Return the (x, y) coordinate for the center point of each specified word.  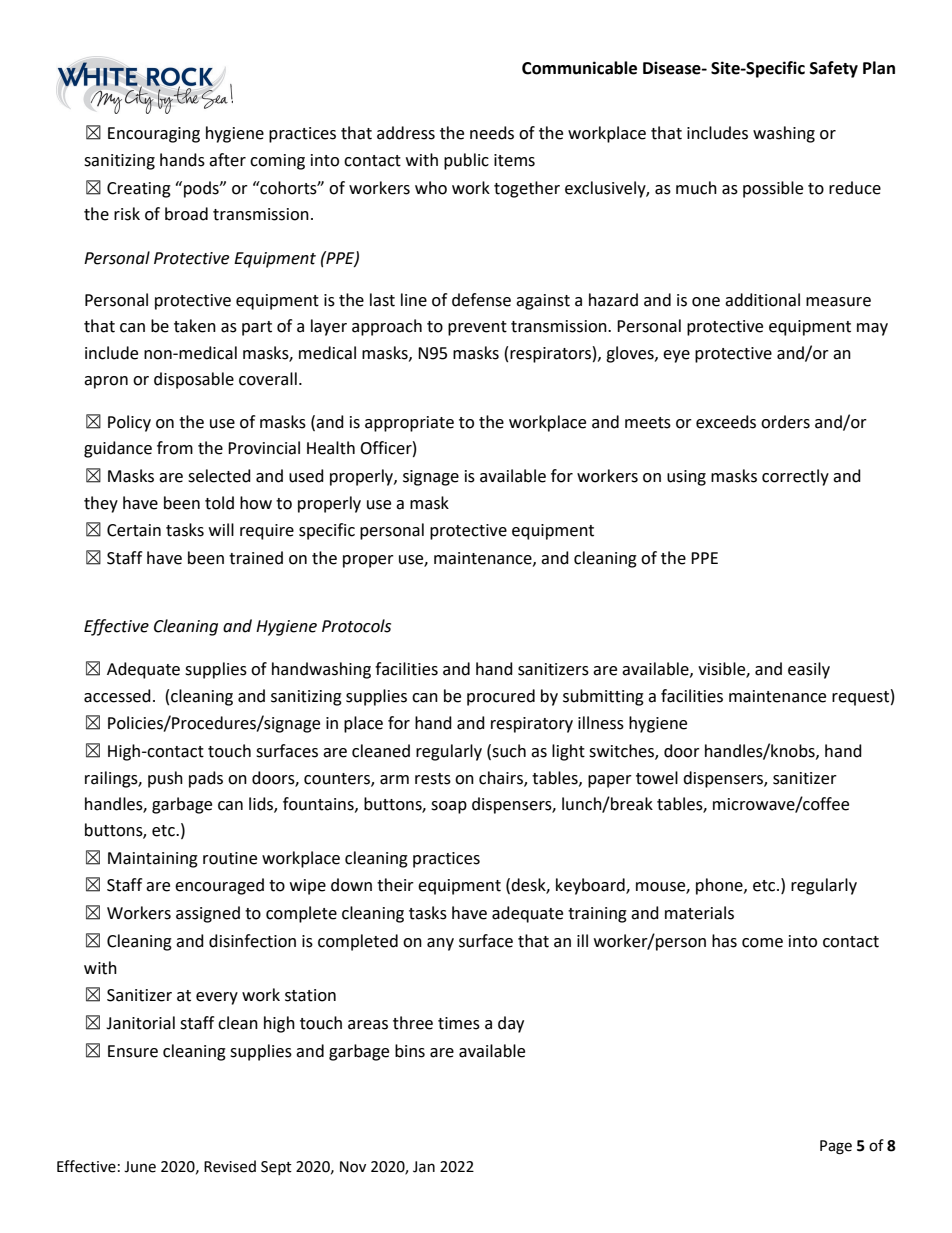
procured (501, 697)
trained (256, 558)
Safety (834, 69)
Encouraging (154, 135)
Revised (230, 1166)
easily (809, 670)
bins (410, 1051)
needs (492, 133)
